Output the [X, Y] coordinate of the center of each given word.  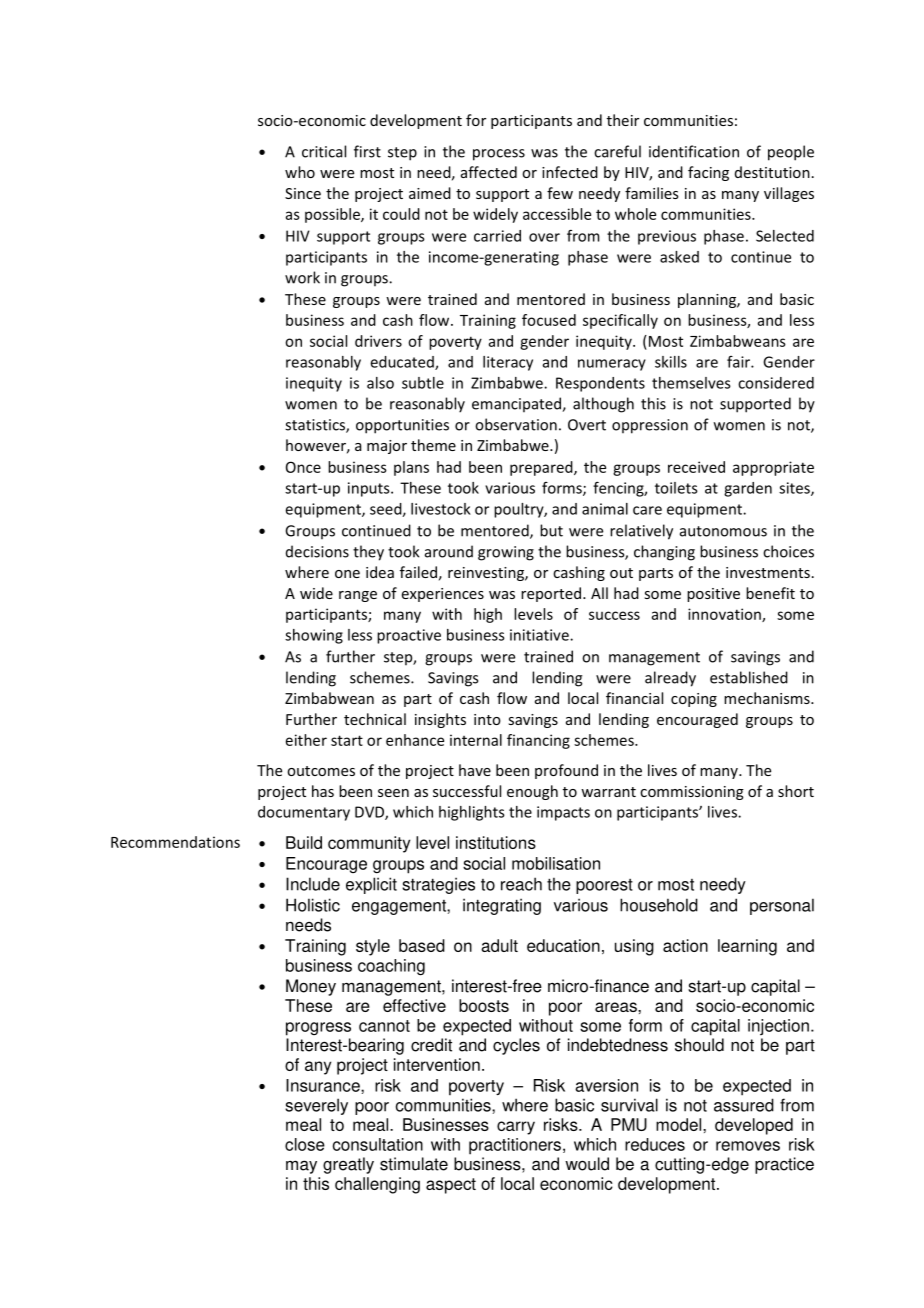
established [749, 677]
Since [303, 193]
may [301, 1167]
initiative [540, 635]
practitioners [515, 1146]
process [499, 155]
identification [694, 151]
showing [314, 636]
